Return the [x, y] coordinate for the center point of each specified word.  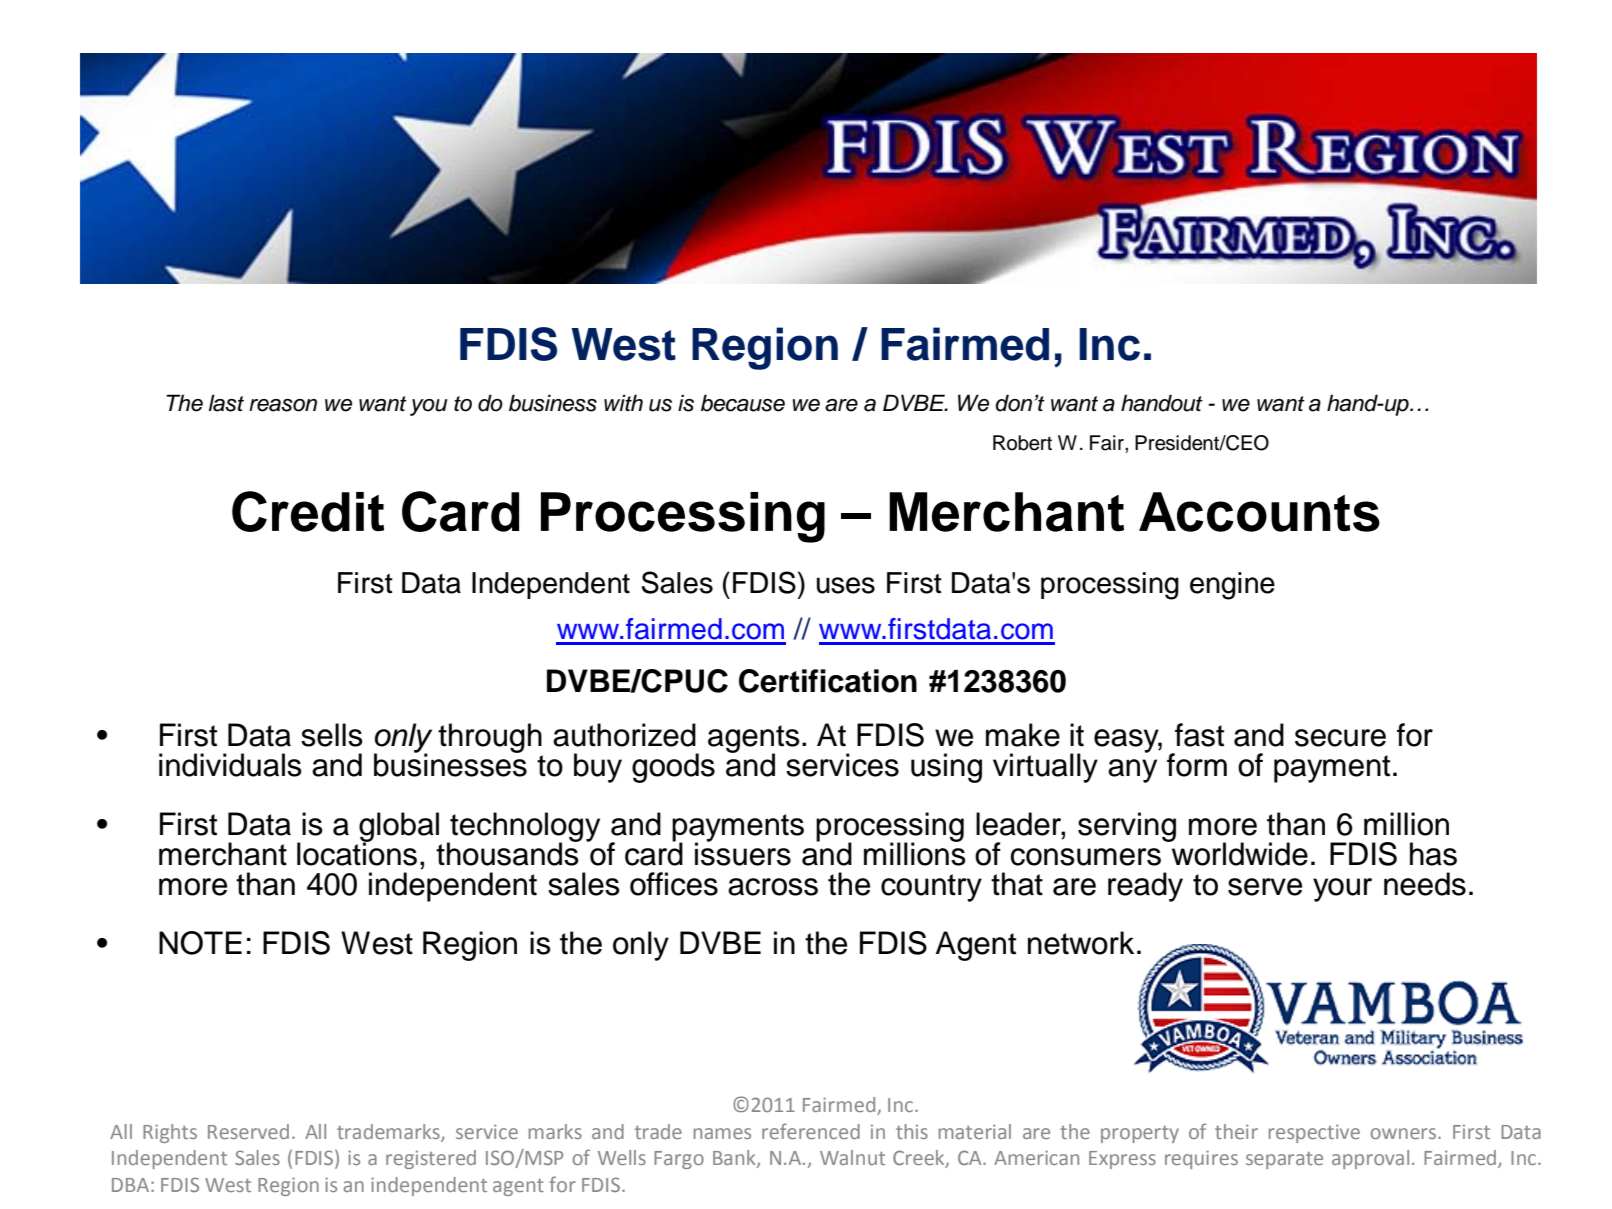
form [1197, 765]
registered [431, 1159]
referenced [811, 1131]
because [743, 403]
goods [673, 768]
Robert [1022, 443]
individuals [230, 765]
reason [283, 405]
